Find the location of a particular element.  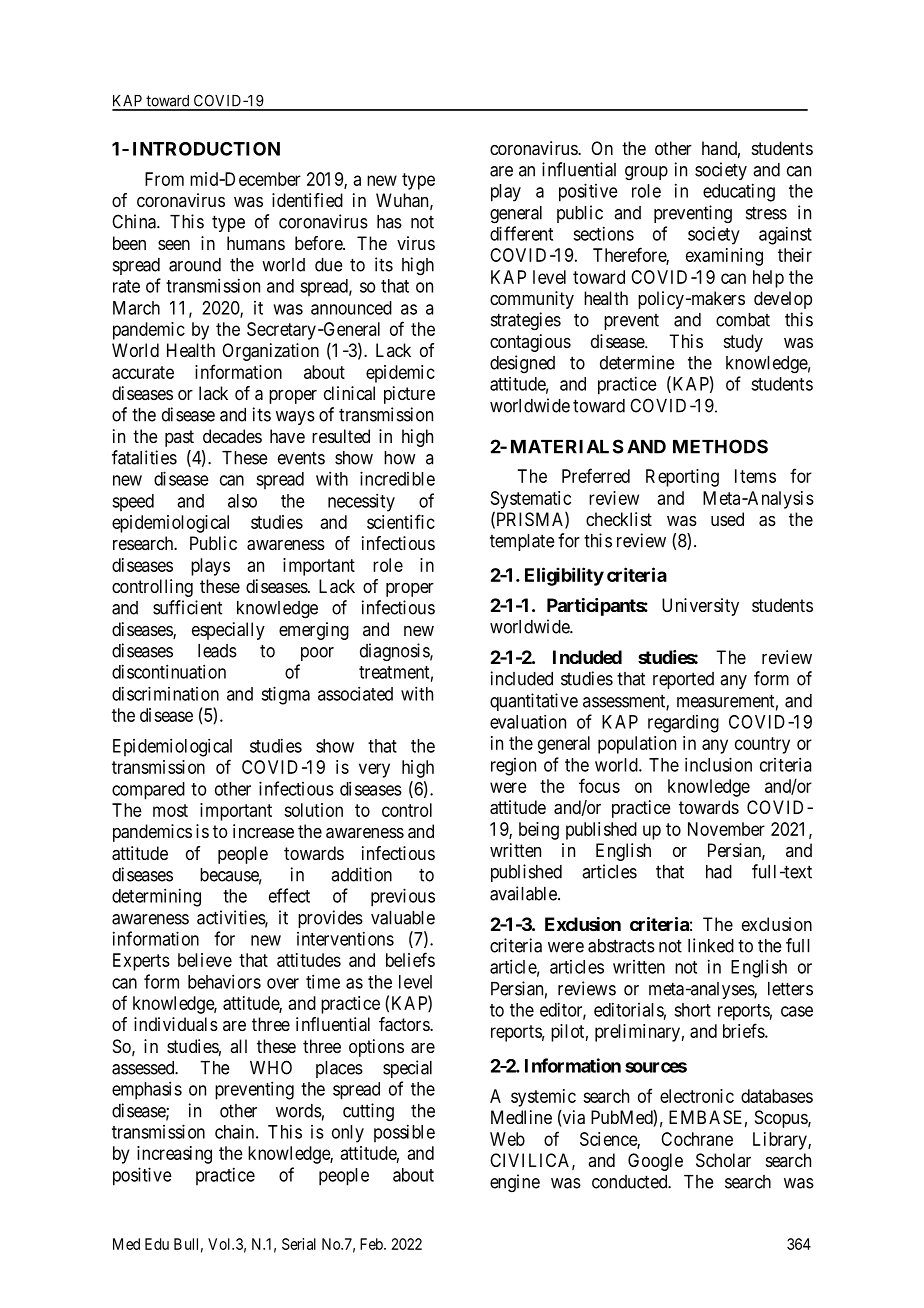

educating is located at coordinates (739, 192).
